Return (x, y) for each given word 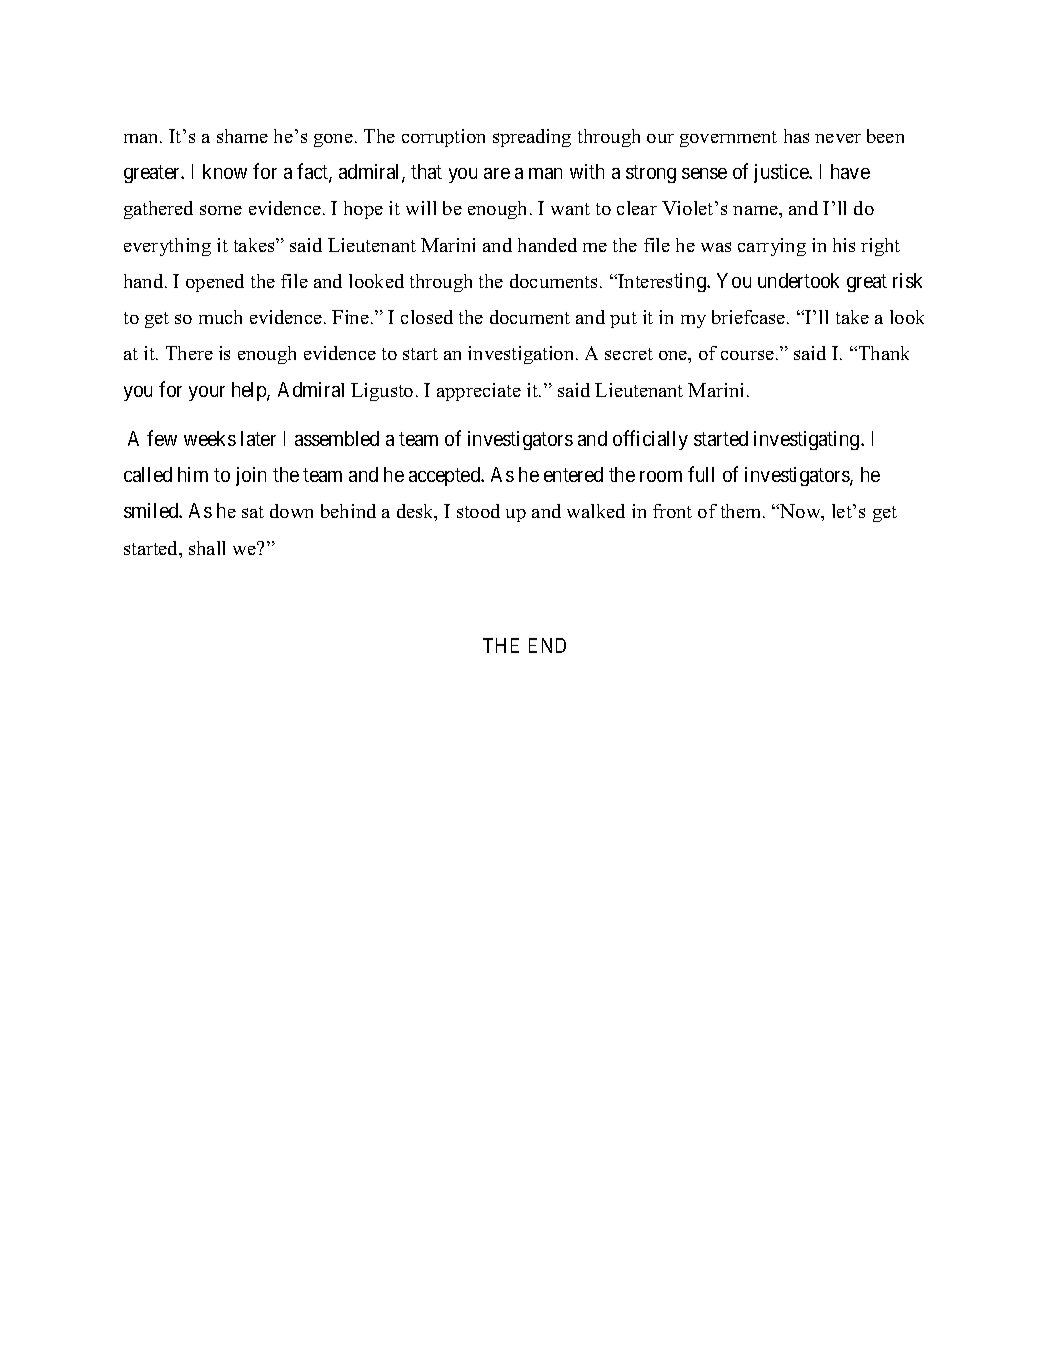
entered (573, 474)
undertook (798, 280)
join (251, 476)
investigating (808, 440)
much (220, 317)
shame (242, 136)
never (838, 138)
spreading (532, 138)
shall (207, 548)
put (623, 320)
